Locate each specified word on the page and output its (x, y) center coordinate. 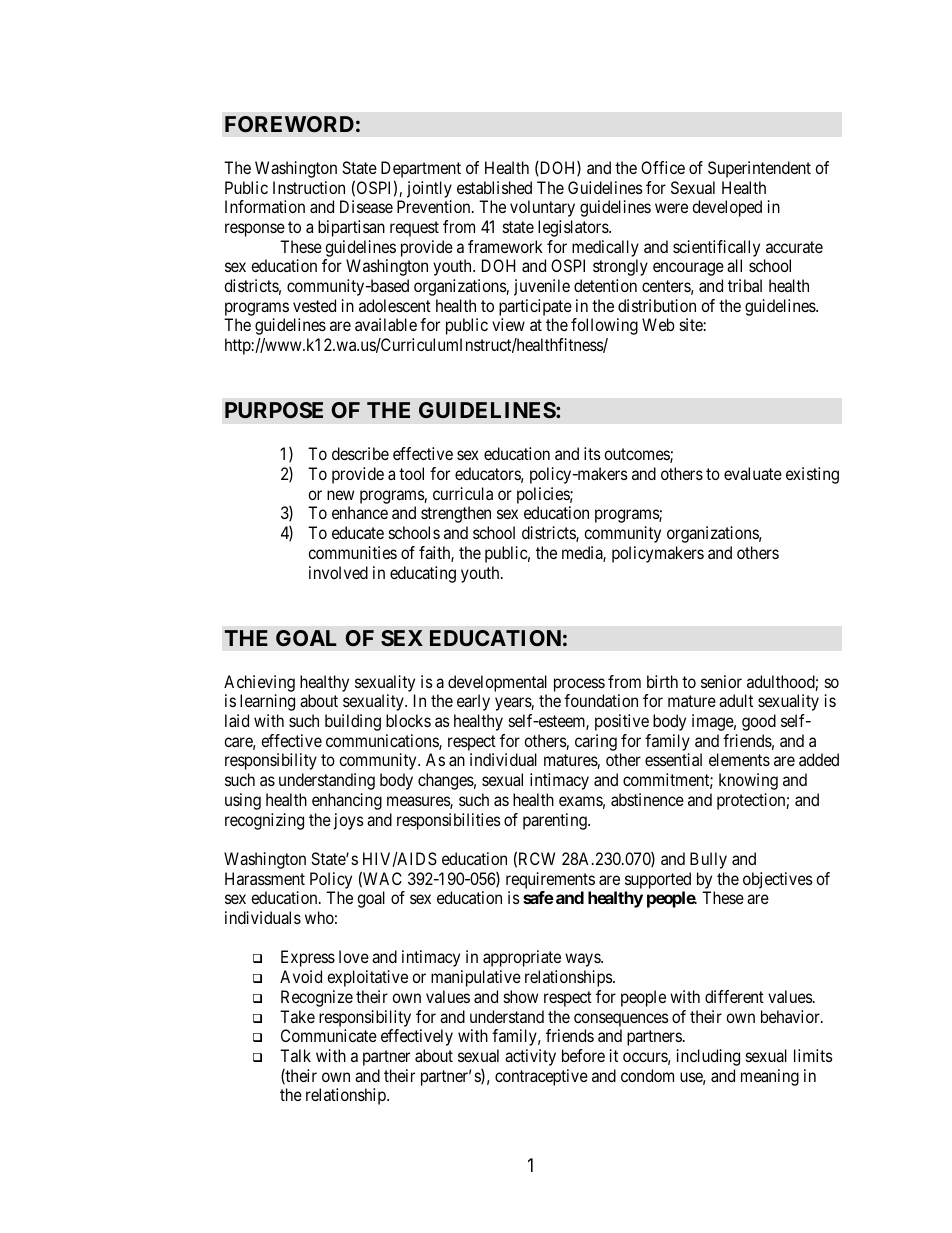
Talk (295, 1055)
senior (721, 681)
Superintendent (759, 169)
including (708, 1057)
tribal (745, 285)
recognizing (264, 821)
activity (530, 1057)
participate (535, 307)
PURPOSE (274, 410)
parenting (556, 821)
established (494, 187)
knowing (748, 781)
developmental (497, 683)
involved (338, 572)
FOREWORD (289, 124)
